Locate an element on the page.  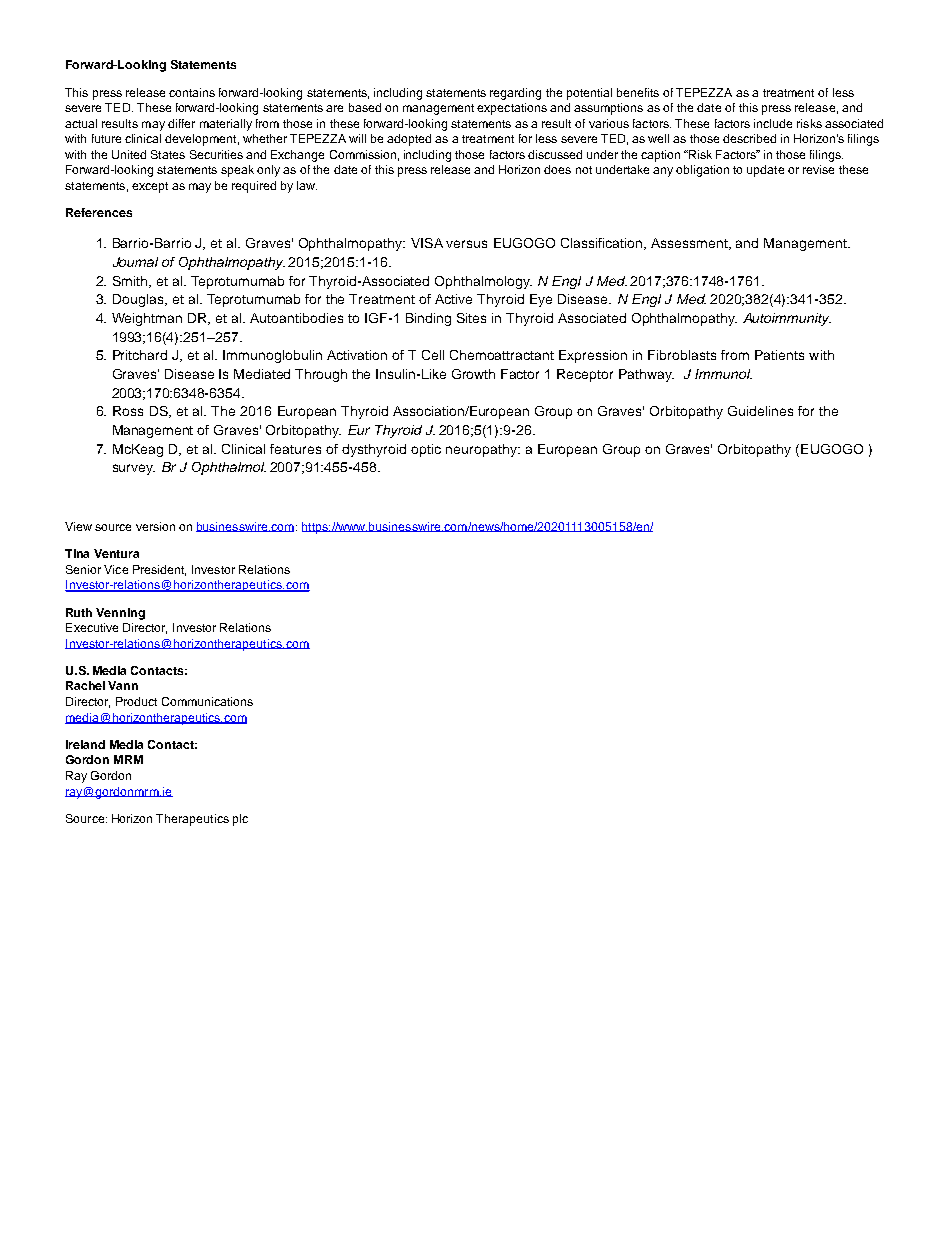
Communications is located at coordinates (207, 701).
